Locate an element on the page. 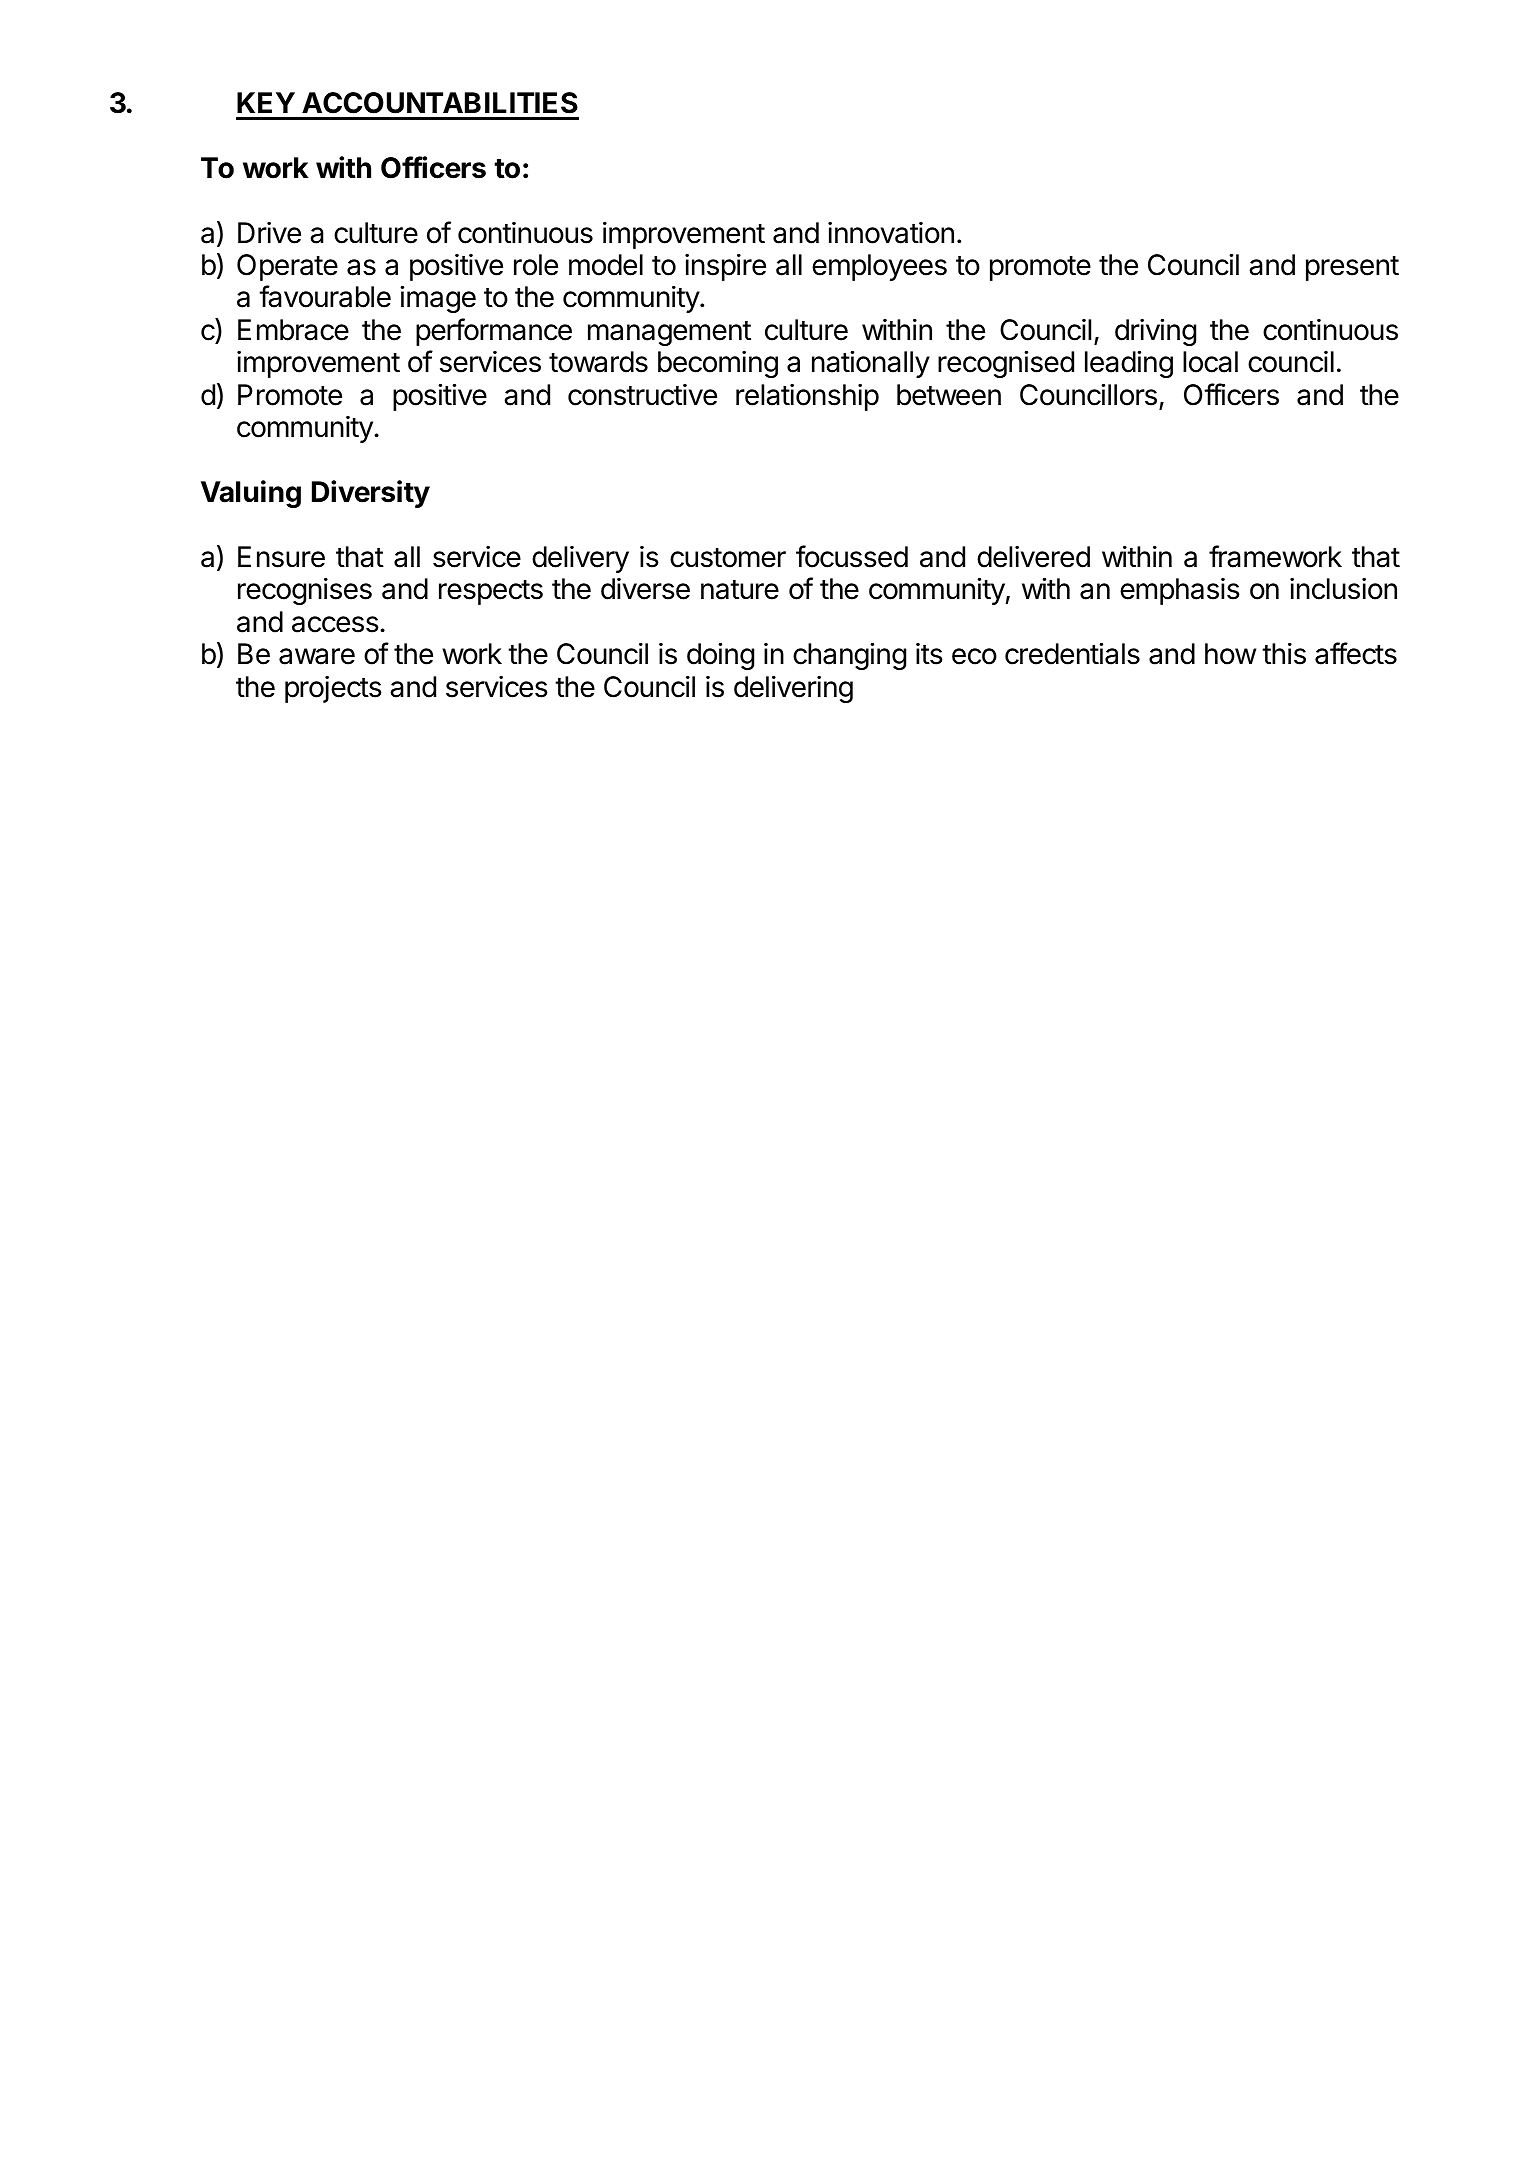 The height and width of the image is (2158, 1526). projects is located at coordinates (333, 689).
